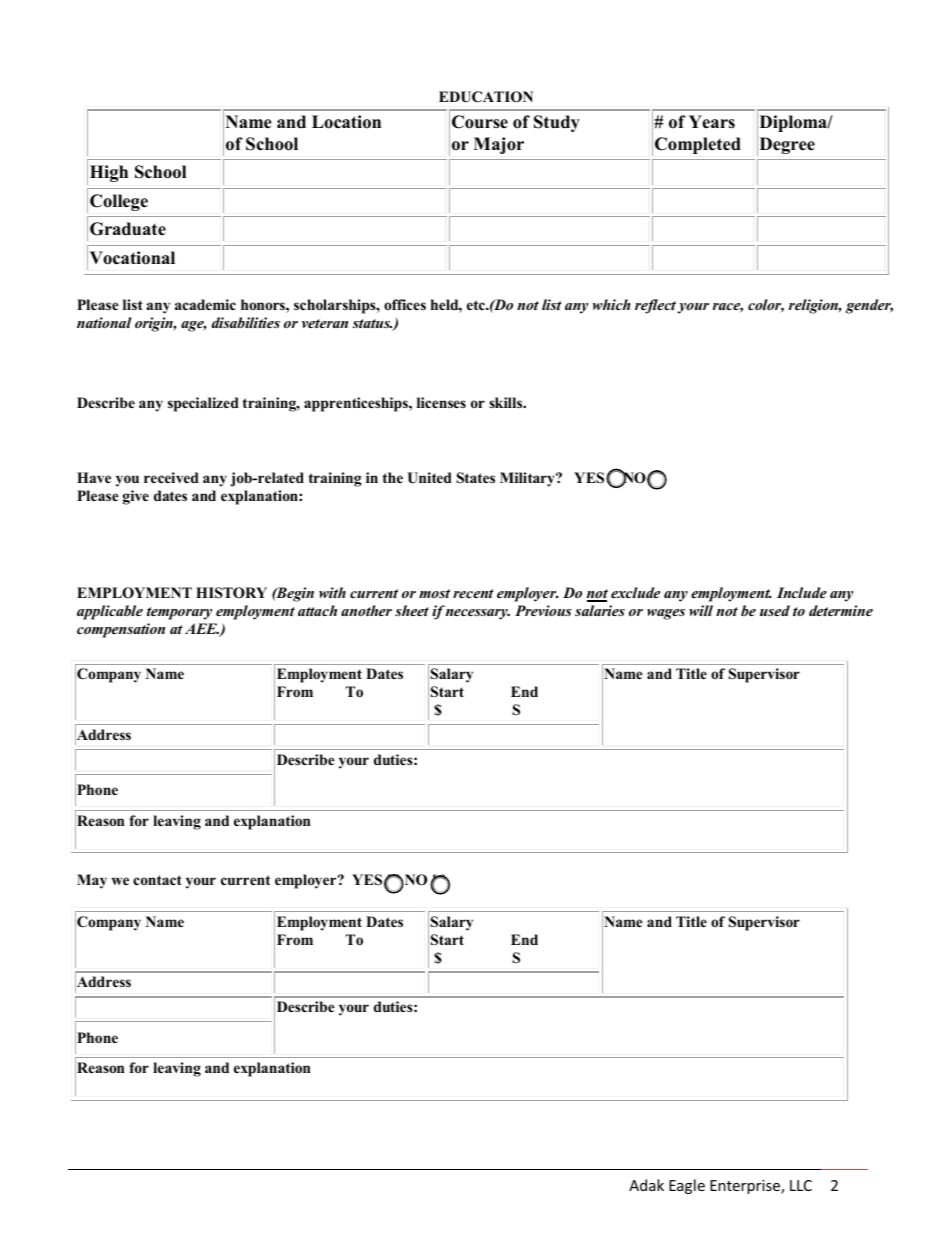 The width and height of the document is (952, 1233). I want to click on reflect, so click(655, 306).
